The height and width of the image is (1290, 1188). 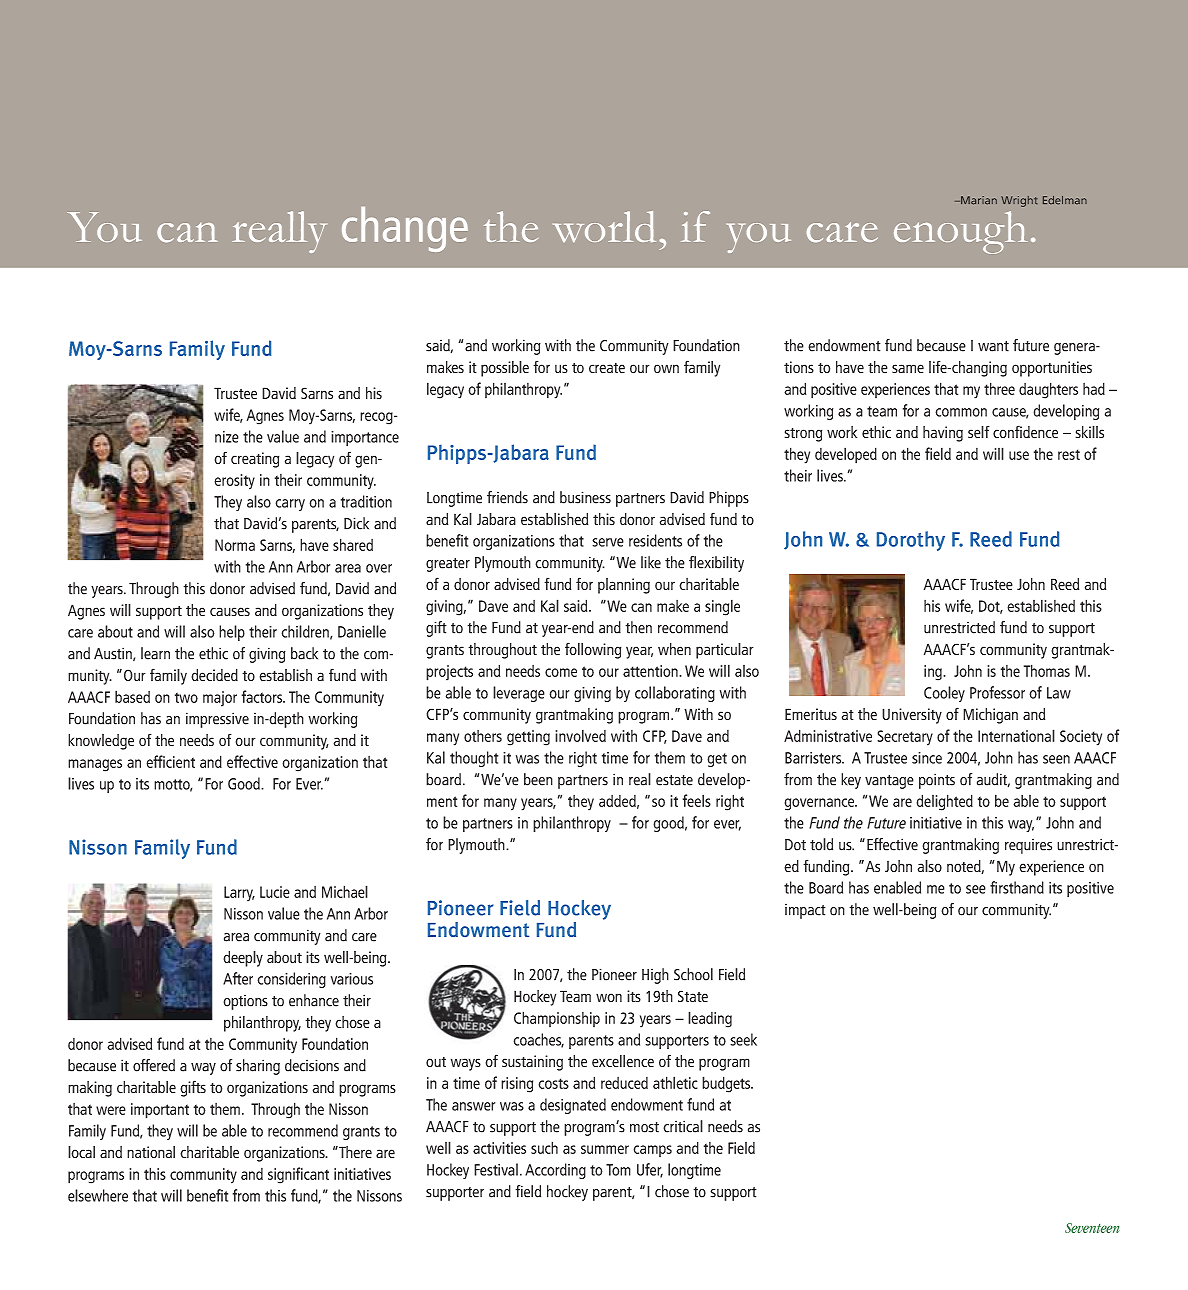 I want to click on serve, so click(x=608, y=542).
